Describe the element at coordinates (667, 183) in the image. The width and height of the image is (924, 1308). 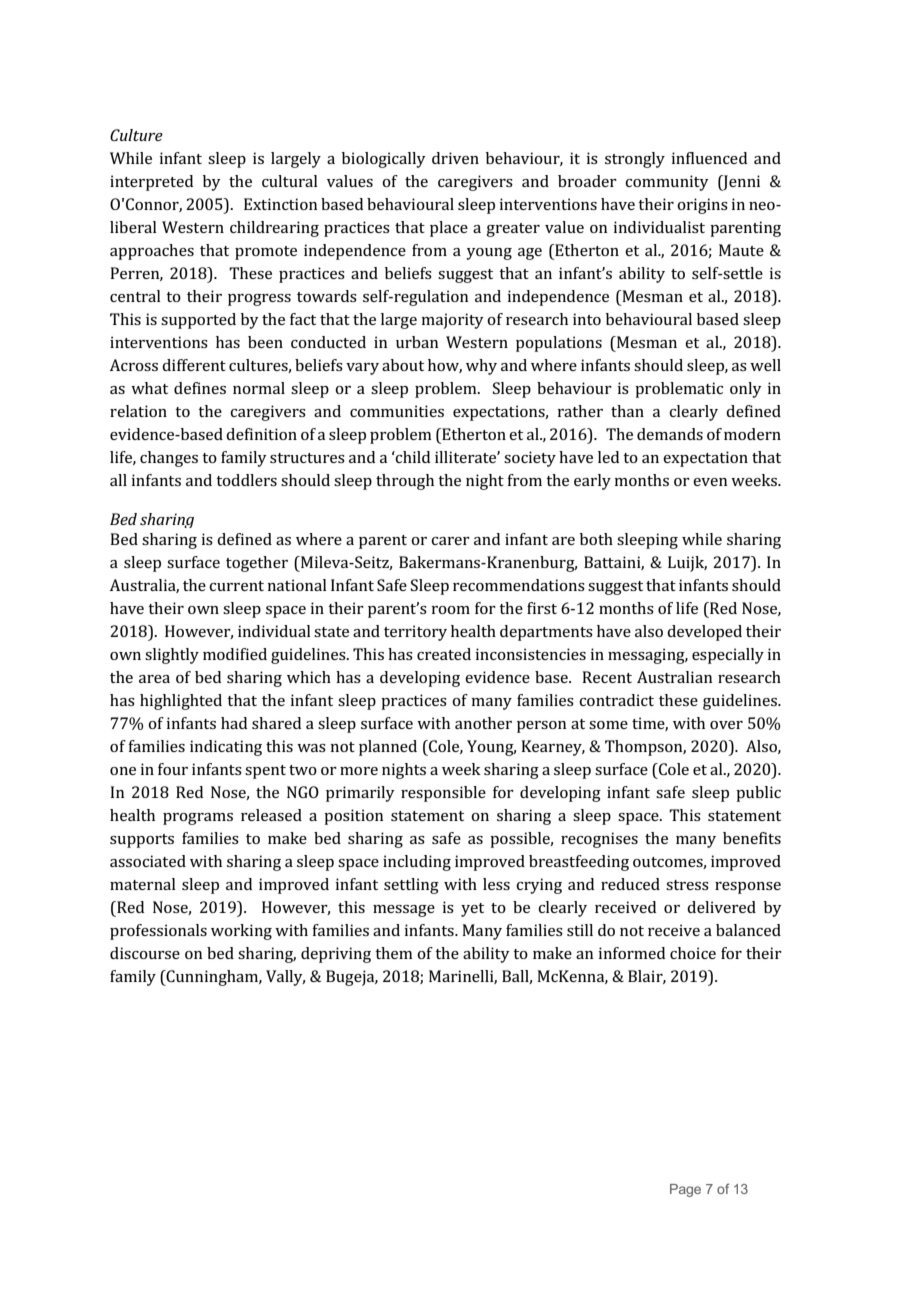
I see `community` at that location.
